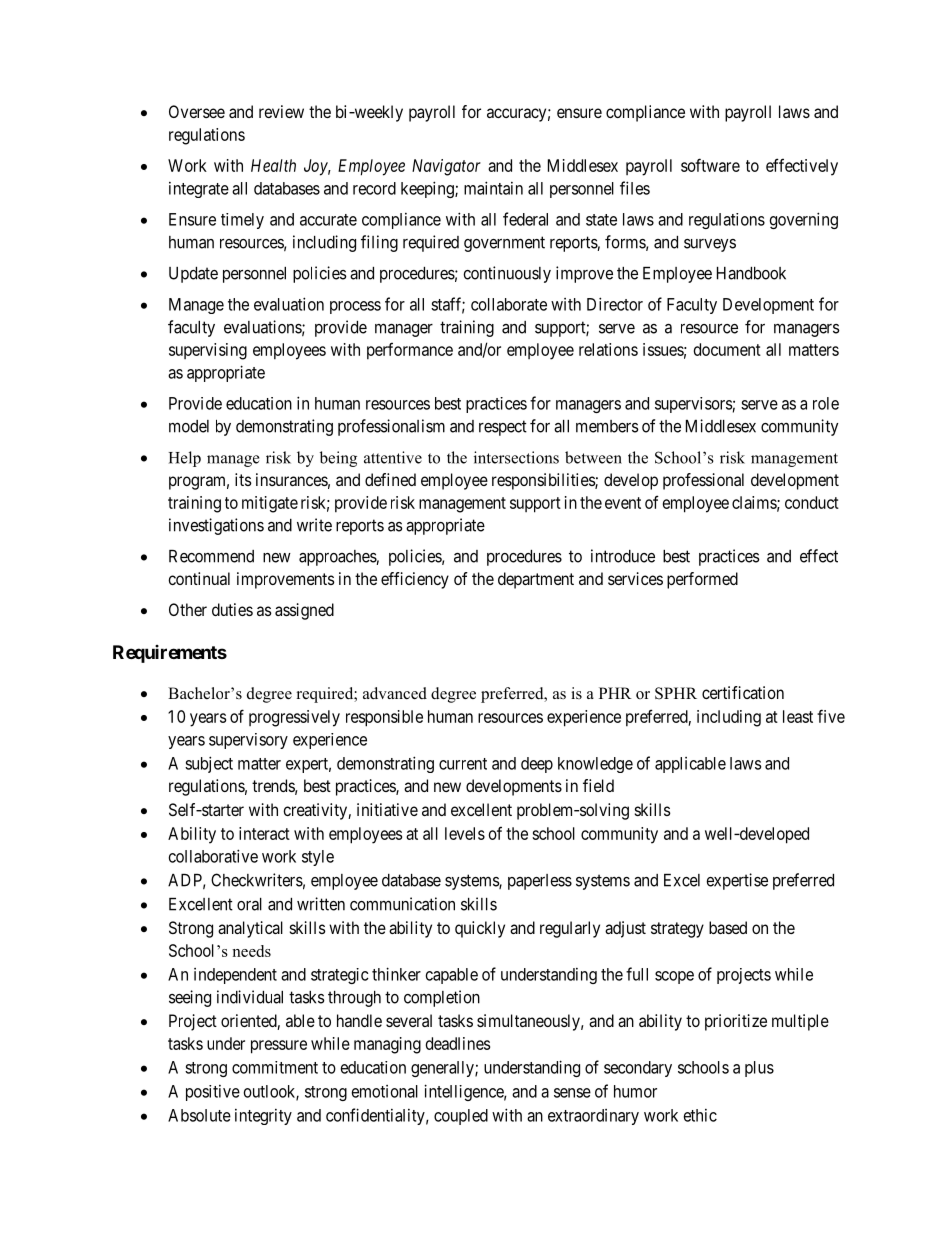 This page has width=952, height=1233. I want to click on conduct, so click(812, 502).
